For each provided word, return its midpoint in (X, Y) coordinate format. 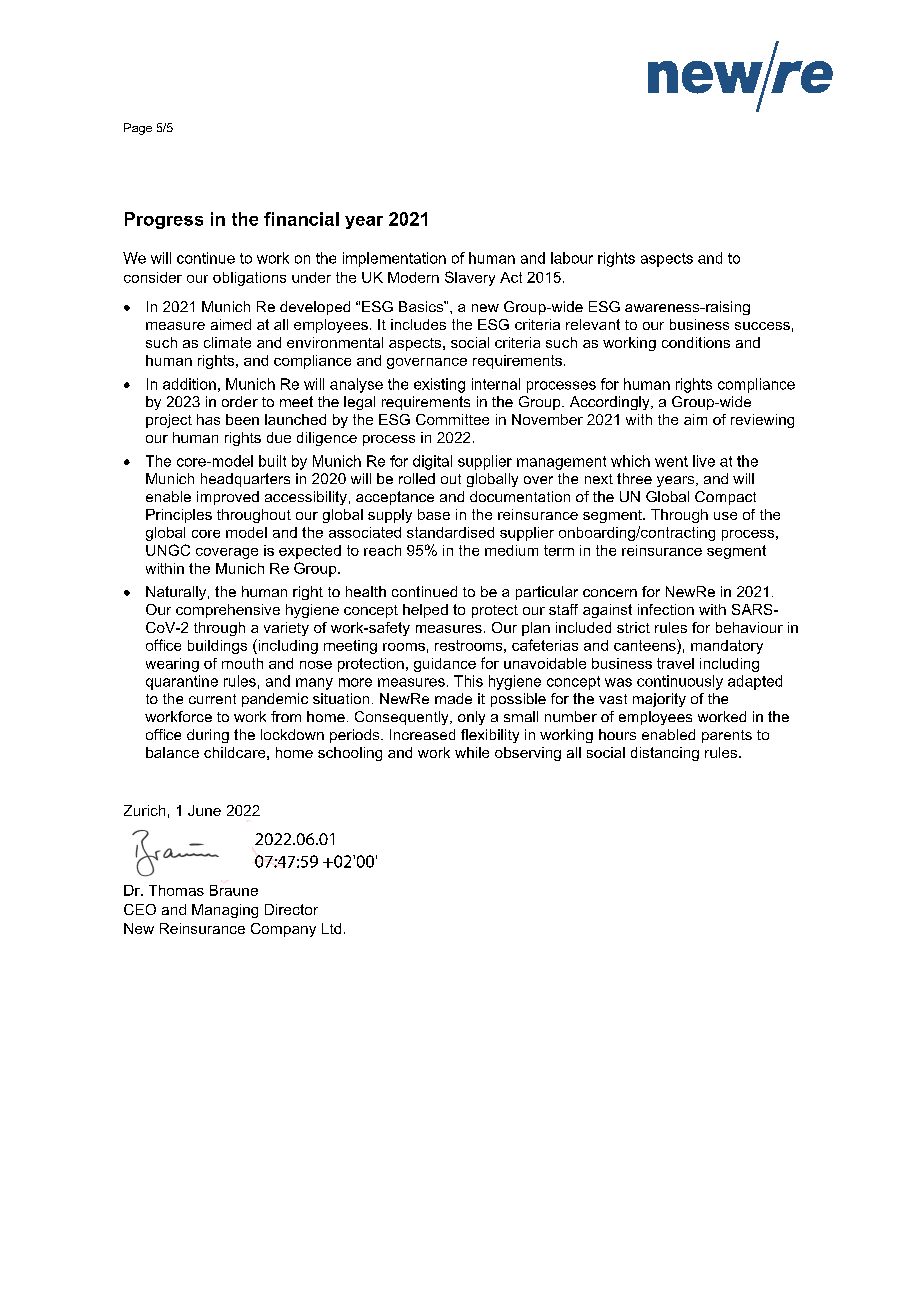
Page (138, 129)
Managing (225, 911)
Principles (179, 516)
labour (572, 258)
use (725, 516)
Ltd (331, 928)
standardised (450, 532)
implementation (394, 259)
